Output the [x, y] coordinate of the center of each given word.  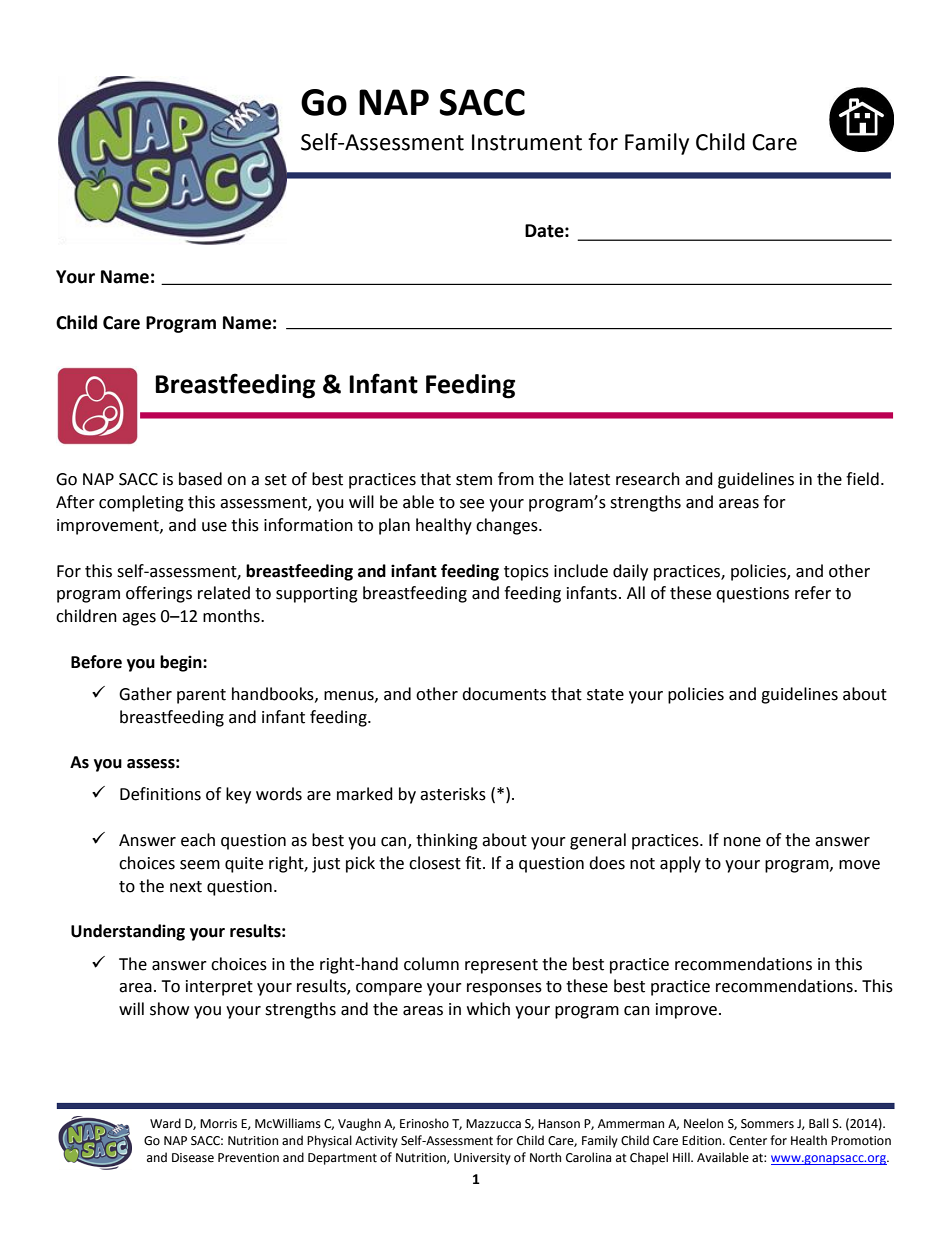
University [482, 1159]
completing [141, 503]
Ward [165, 1123]
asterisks [453, 794]
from [516, 479]
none [742, 842]
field [862, 479]
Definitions [160, 794]
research [648, 479]
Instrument [527, 142]
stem [474, 480]
